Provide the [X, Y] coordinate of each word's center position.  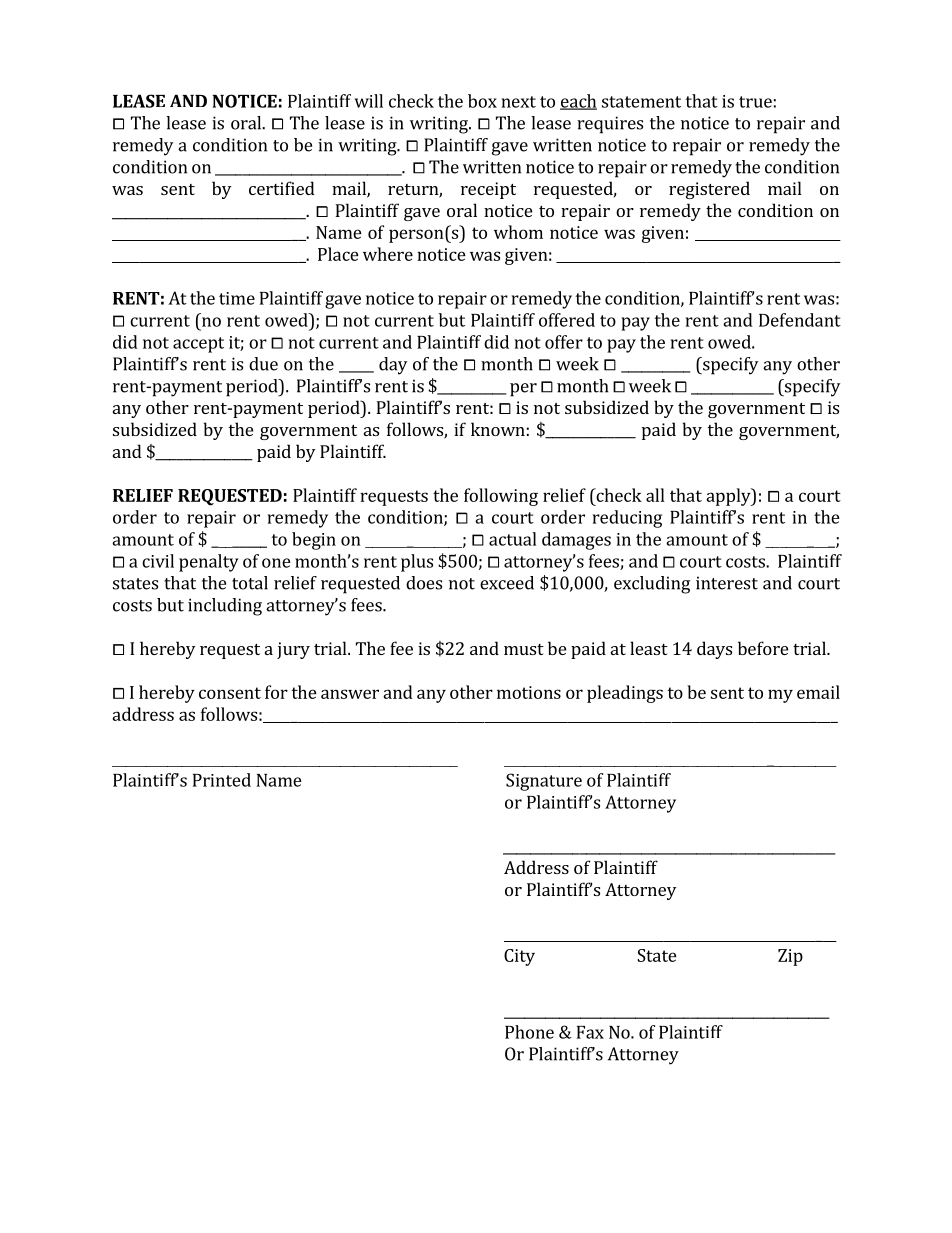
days [714, 650]
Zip [790, 957]
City [519, 957]
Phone [529, 1032]
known [498, 429]
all [655, 495]
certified [282, 188]
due [263, 364]
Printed [222, 780]
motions [529, 692]
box [482, 101]
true [755, 102]
